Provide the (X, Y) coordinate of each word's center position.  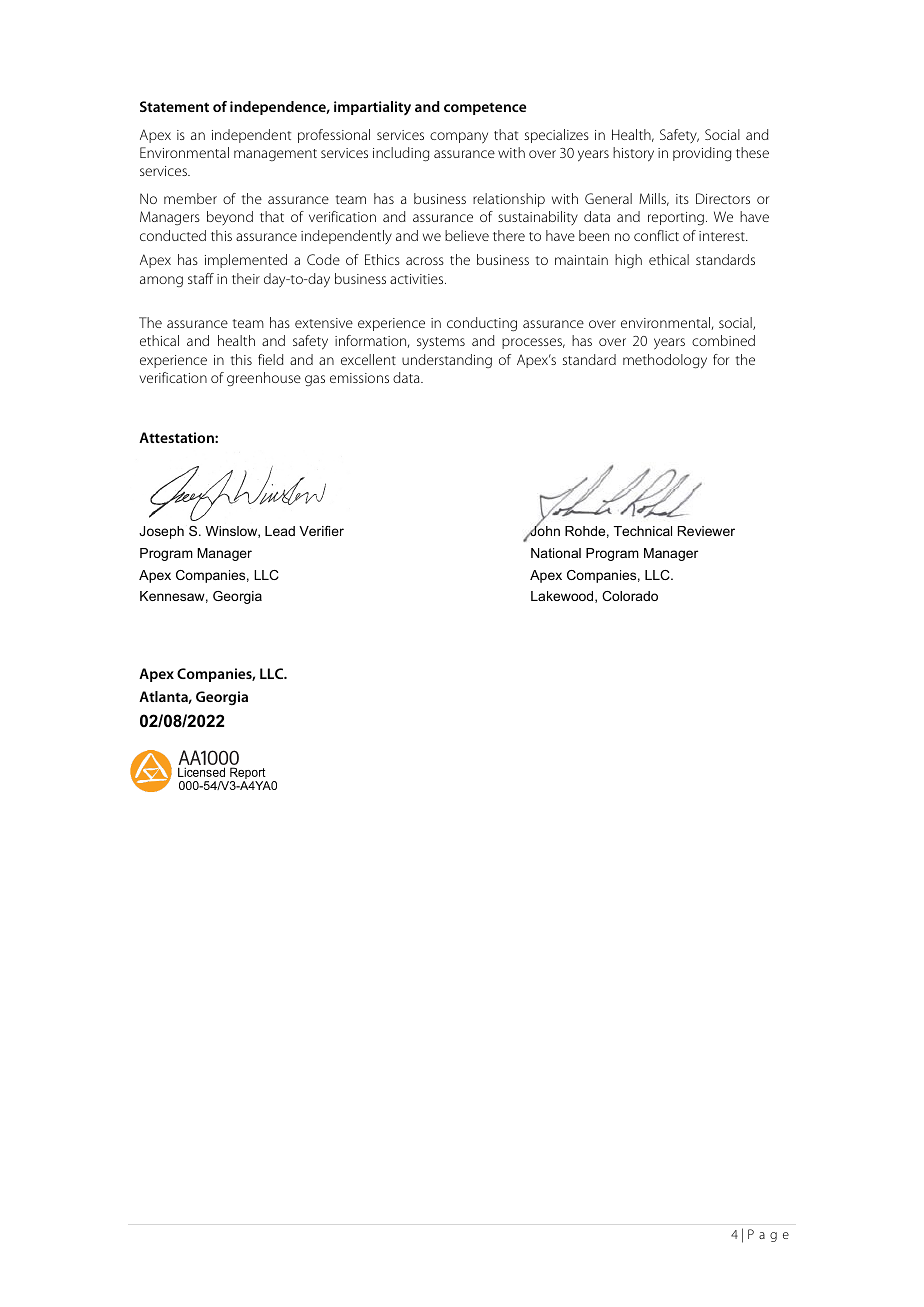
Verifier (321, 531)
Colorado (630, 596)
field (271, 359)
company (459, 138)
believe (467, 235)
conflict (656, 235)
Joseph (161, 532)
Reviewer (706, 531)
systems (441, 343)
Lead (280, 531)
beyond (230, 218)
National (556, 553)
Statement (174, 106)
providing (702, 154)
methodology (665, 361)
